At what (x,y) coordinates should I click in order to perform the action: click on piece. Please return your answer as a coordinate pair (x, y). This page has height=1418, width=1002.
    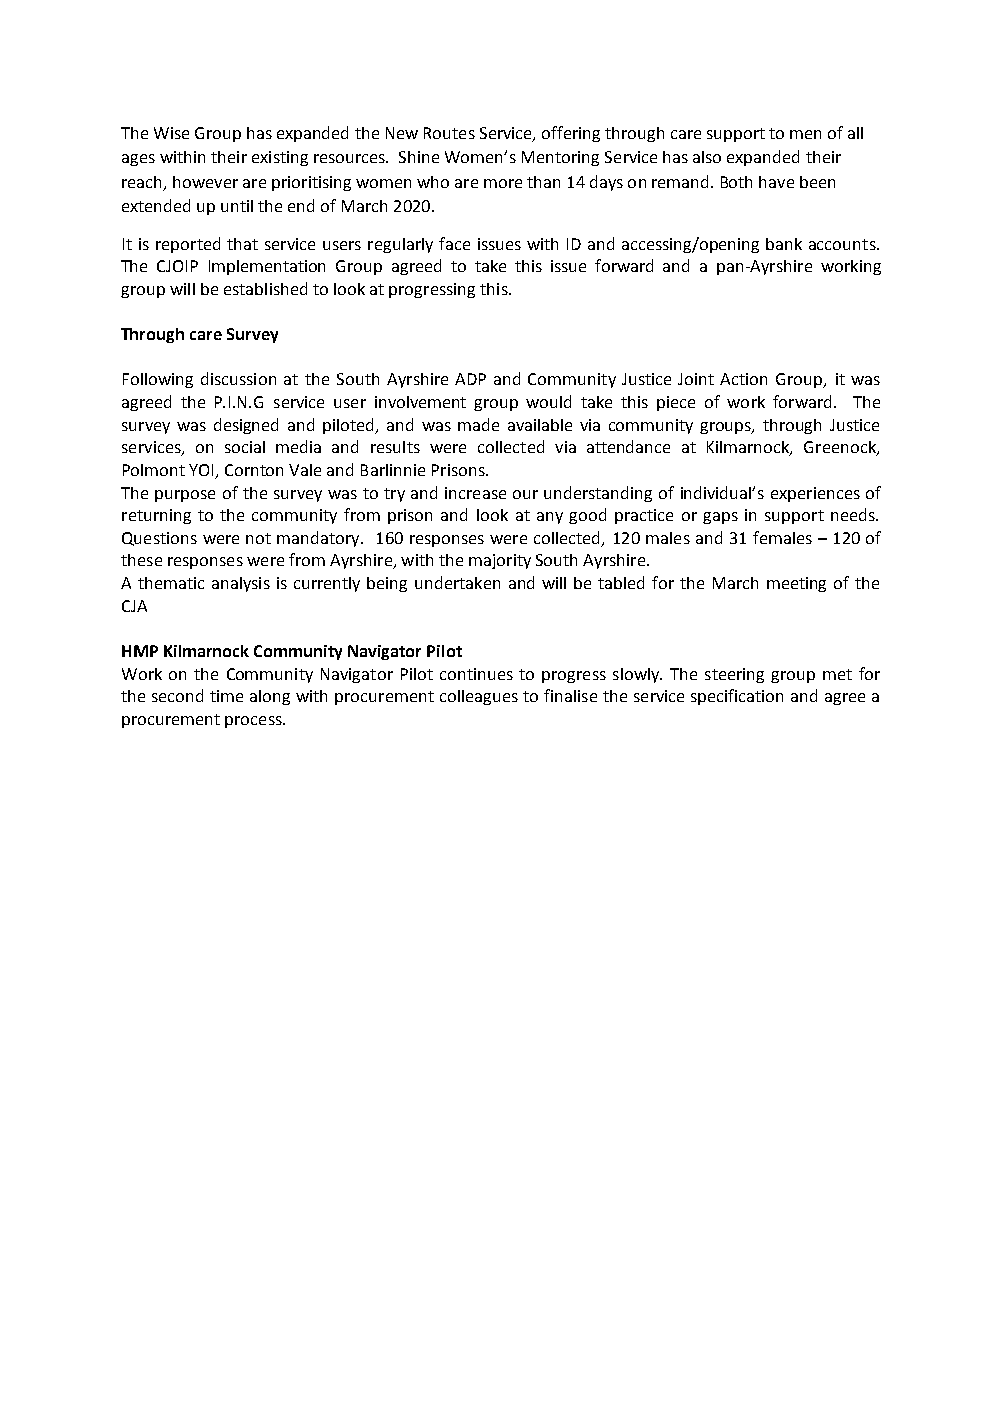
    Looking at the image, I should click on (676, 403).
